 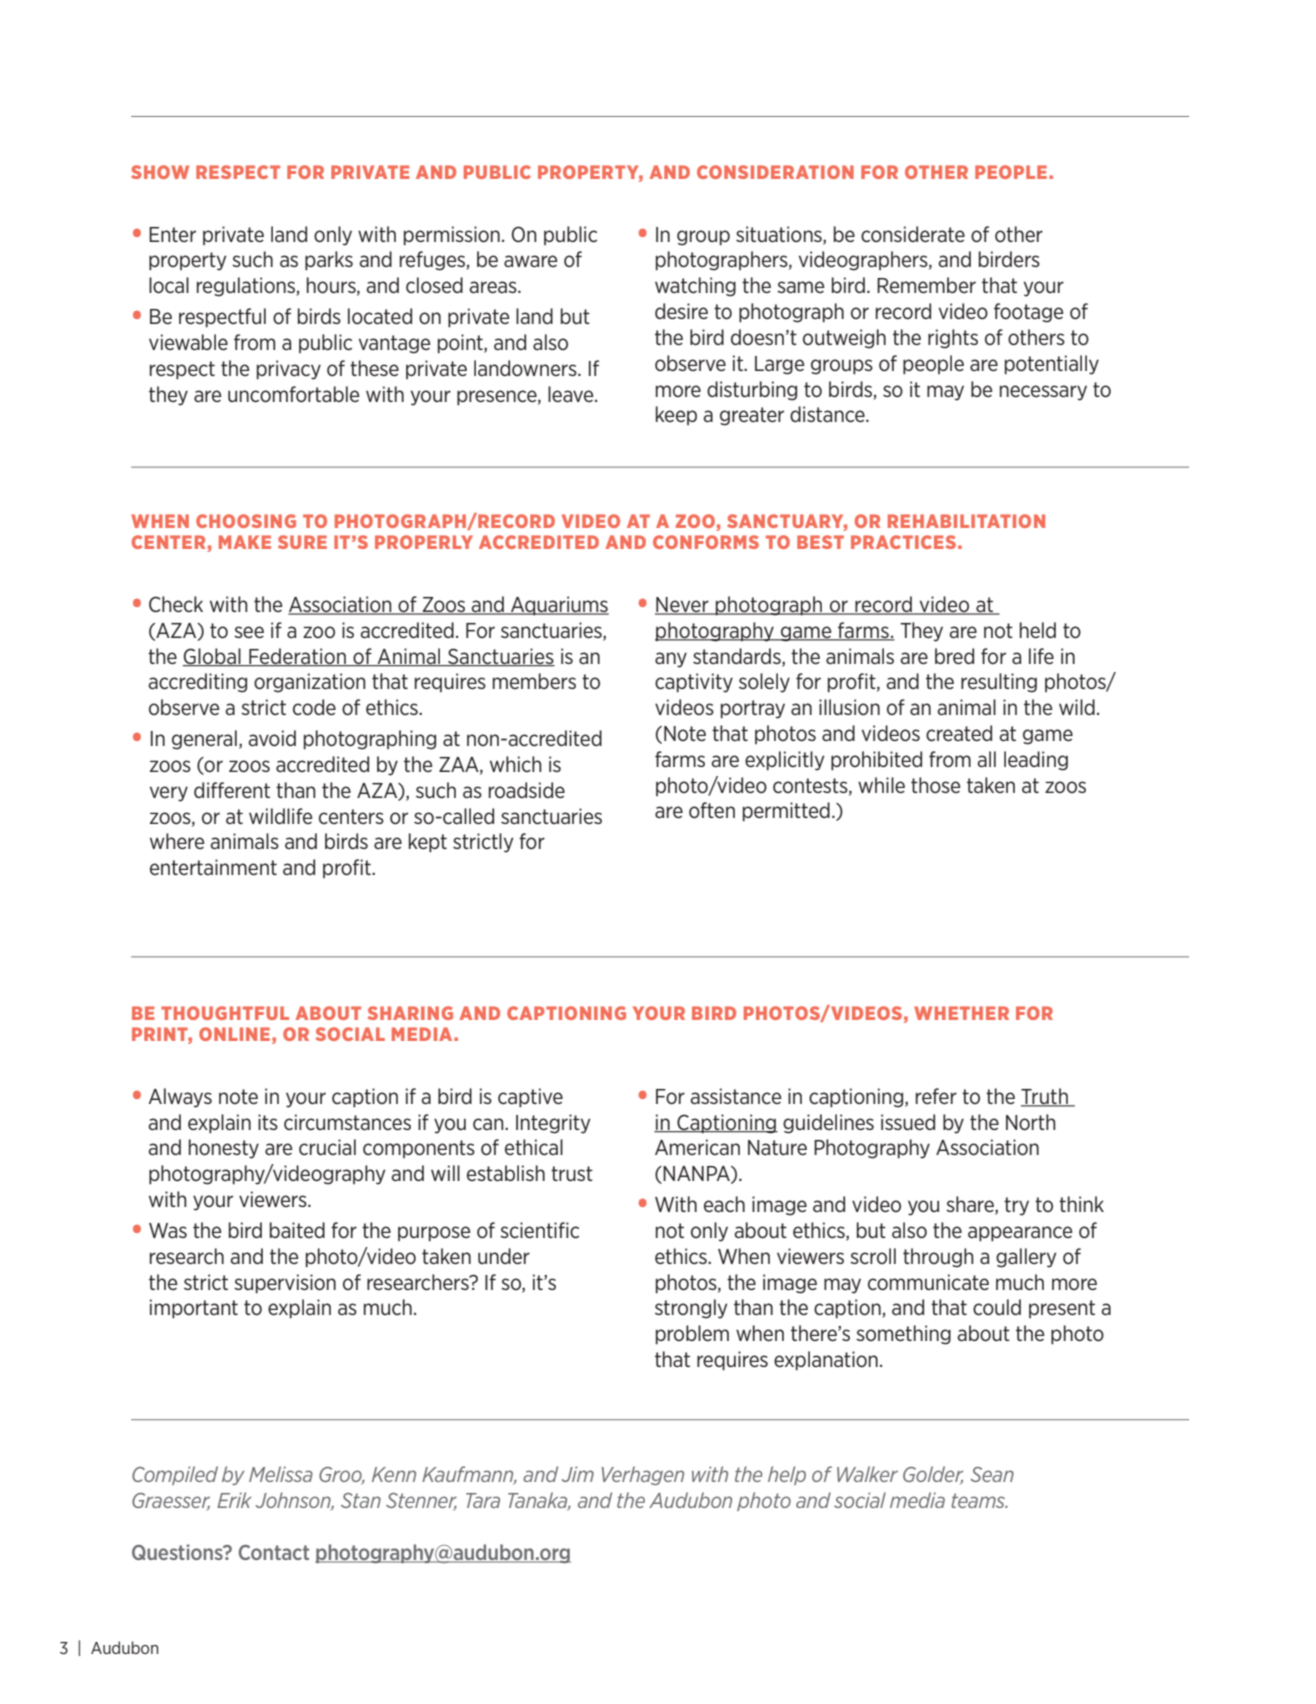 I want to click on considerate, so click(x=913, y=234).
